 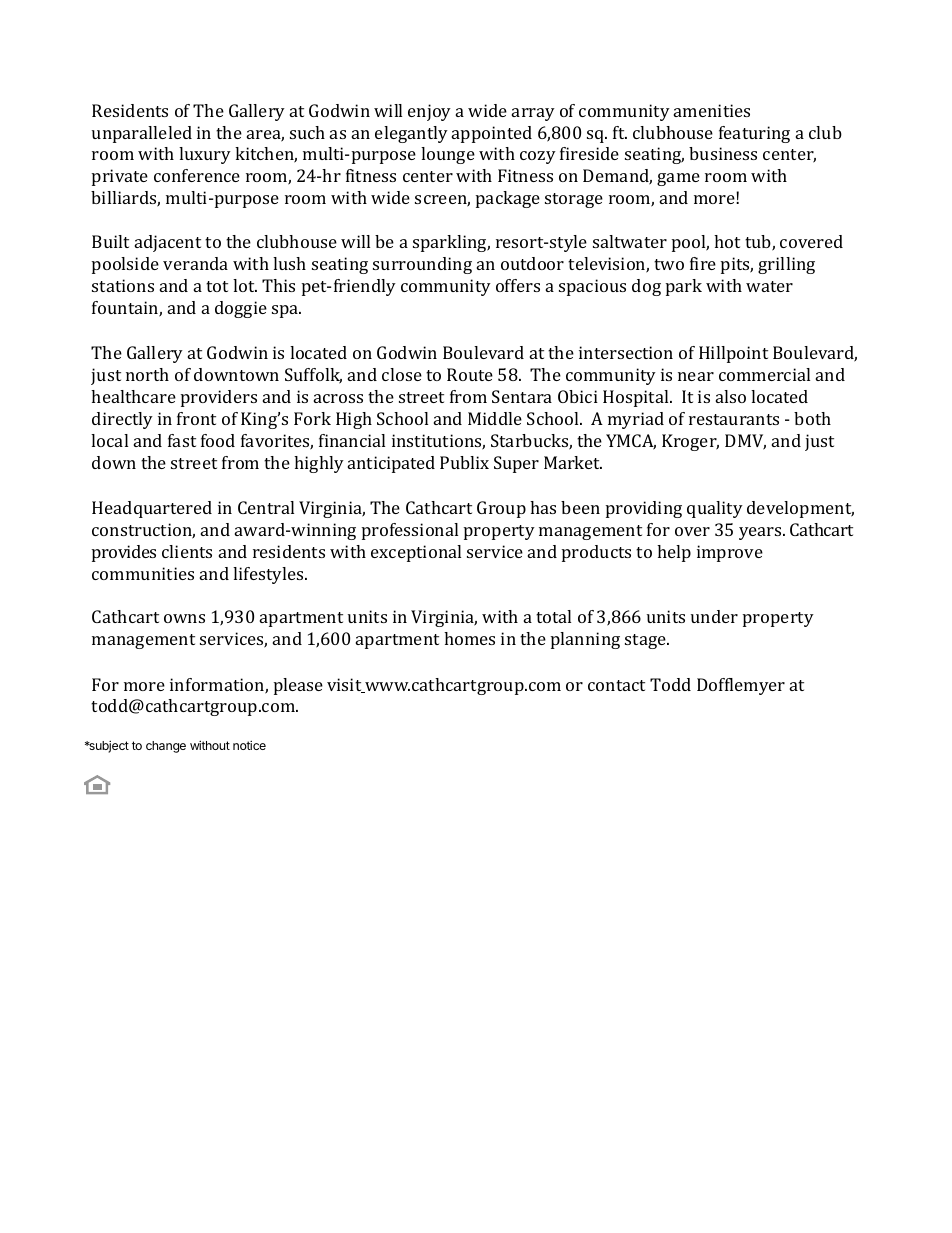 What do you see at coordinates (469, 638) in the screenshot?
I see `homes` at bounding box center [469, 638].
